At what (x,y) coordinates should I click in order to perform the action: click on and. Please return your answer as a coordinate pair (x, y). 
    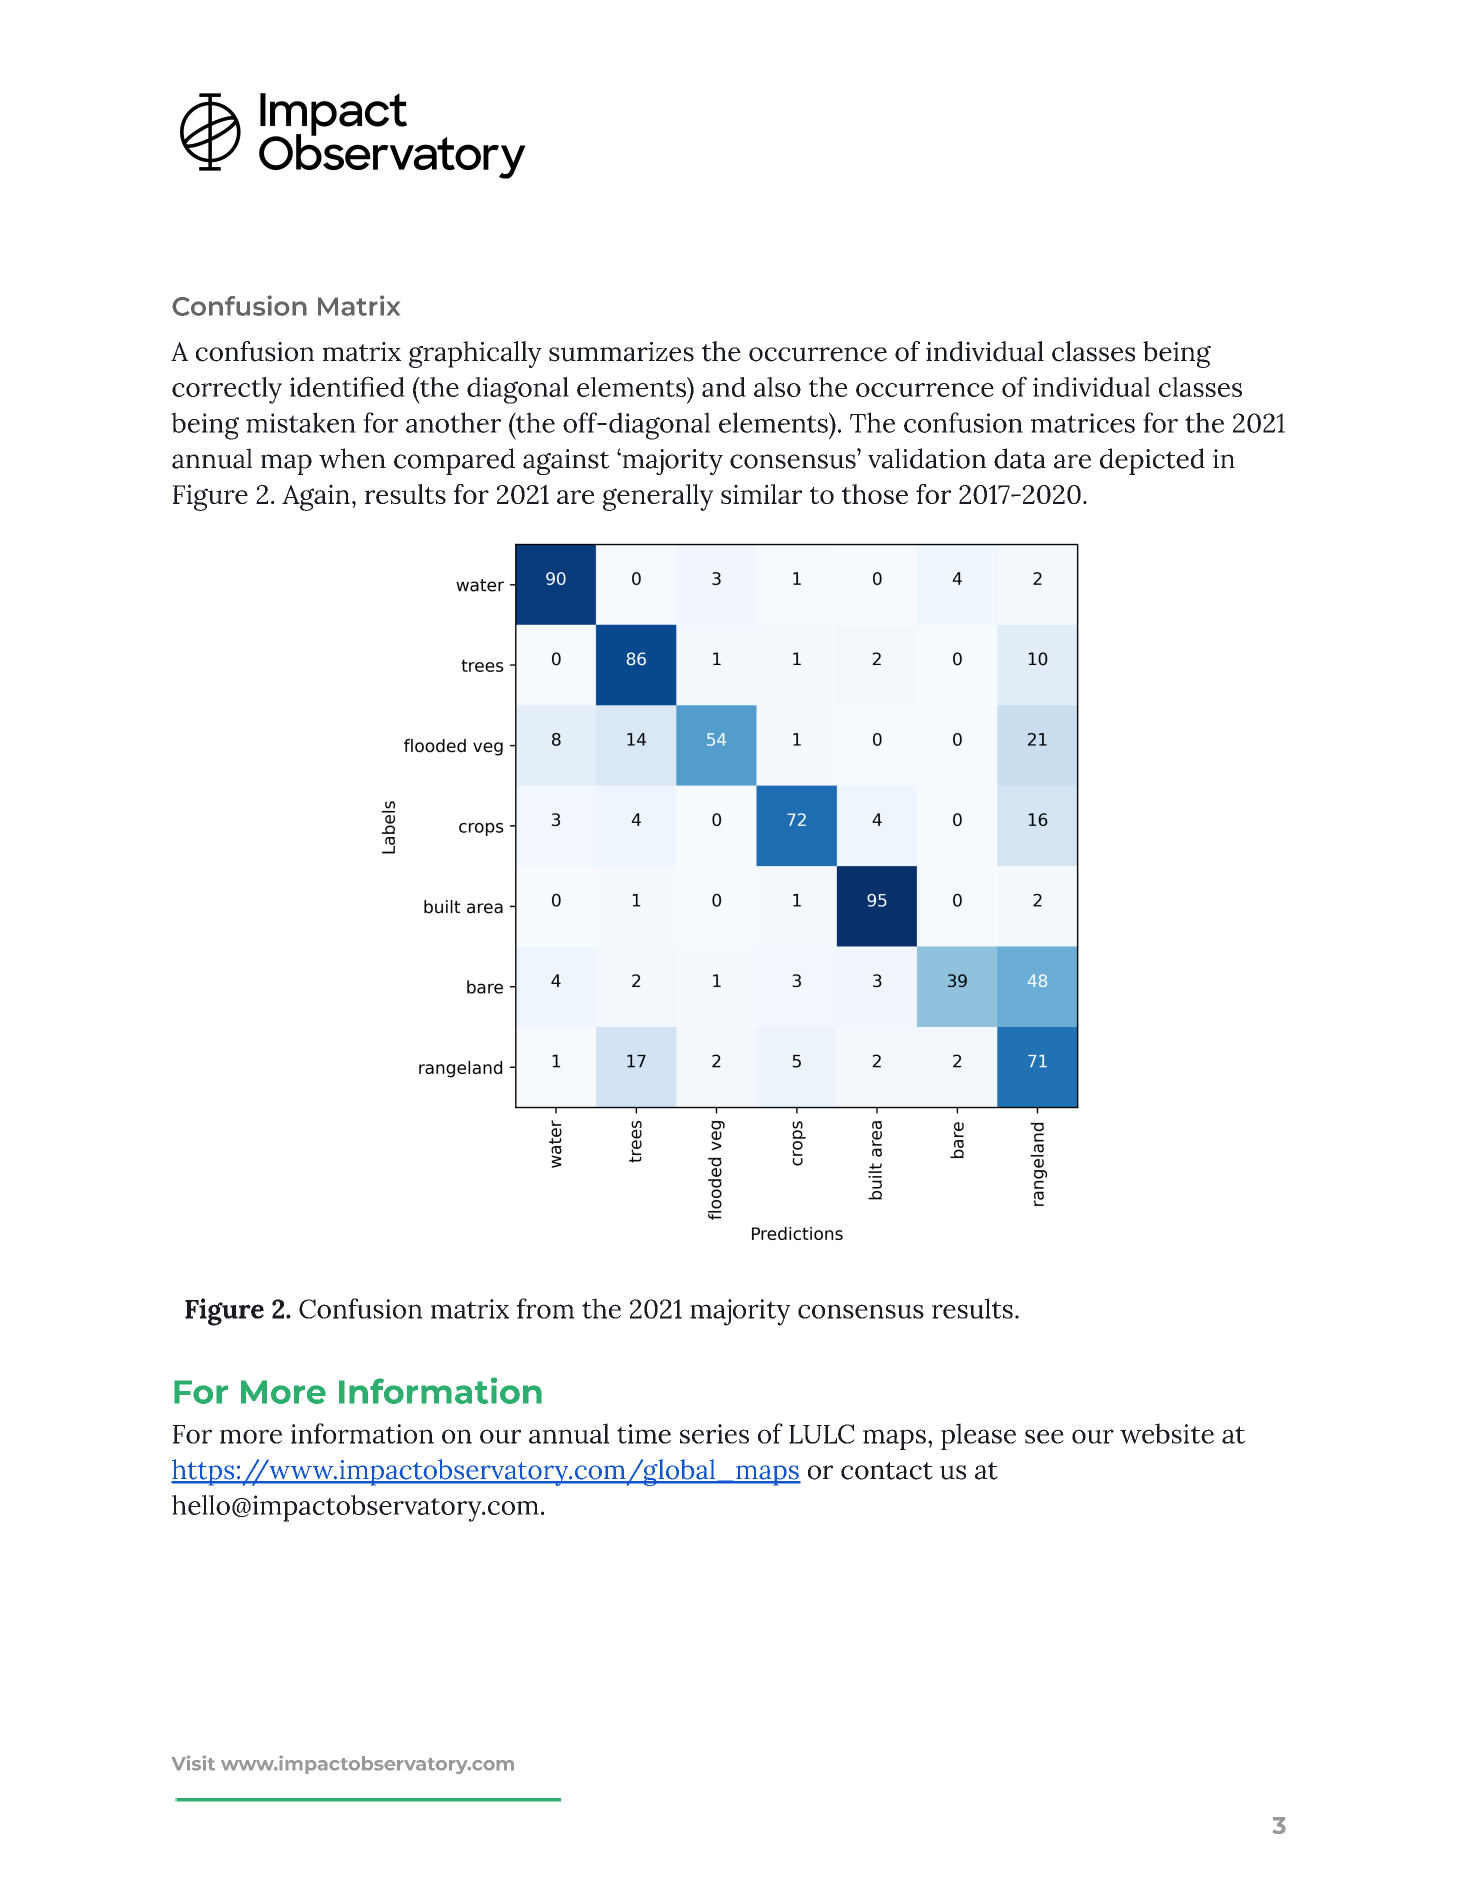
    Looking at the image, I should click on (724, 387).
